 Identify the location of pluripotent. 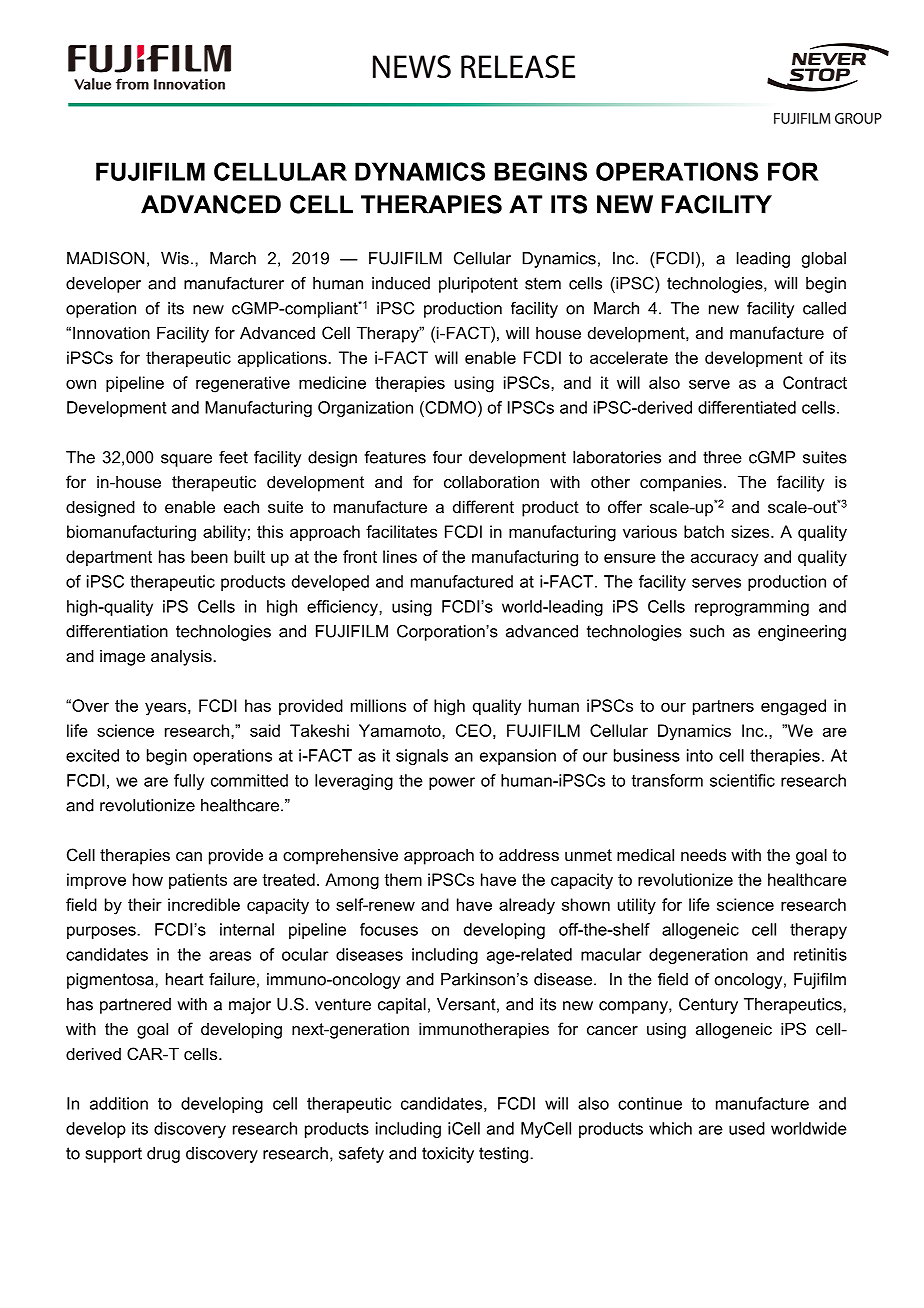
(478, 285).
